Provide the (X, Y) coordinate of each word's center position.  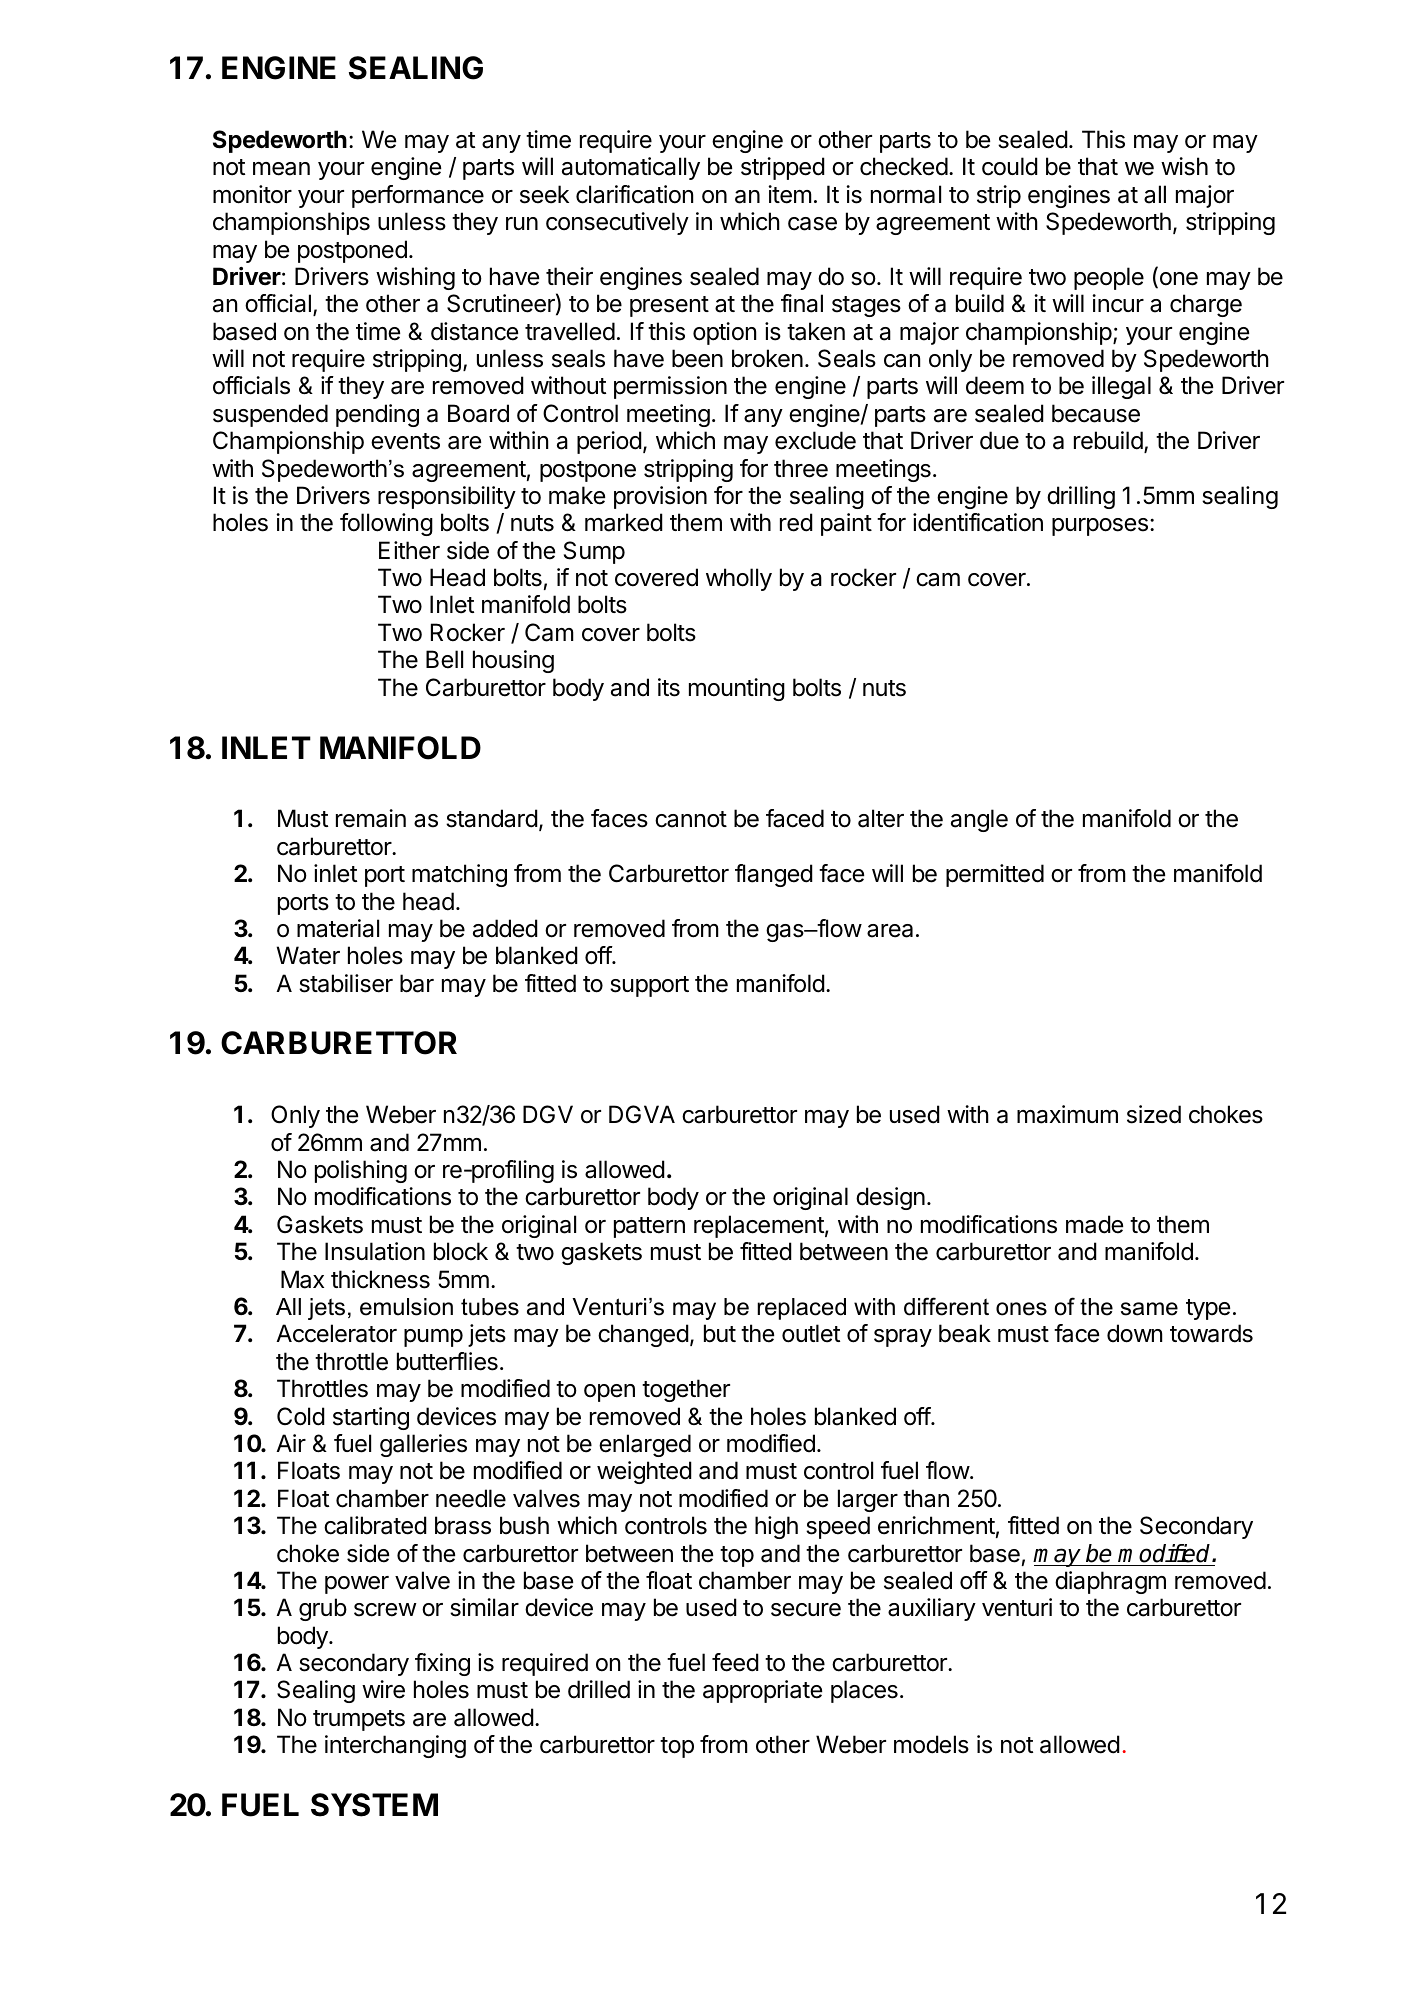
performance (418, 196)
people (1109, 278)
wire (383, 1689)
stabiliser (346, 983)
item (790, 194)
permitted (995, 875)
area (890, 931)
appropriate (762, 1691)
